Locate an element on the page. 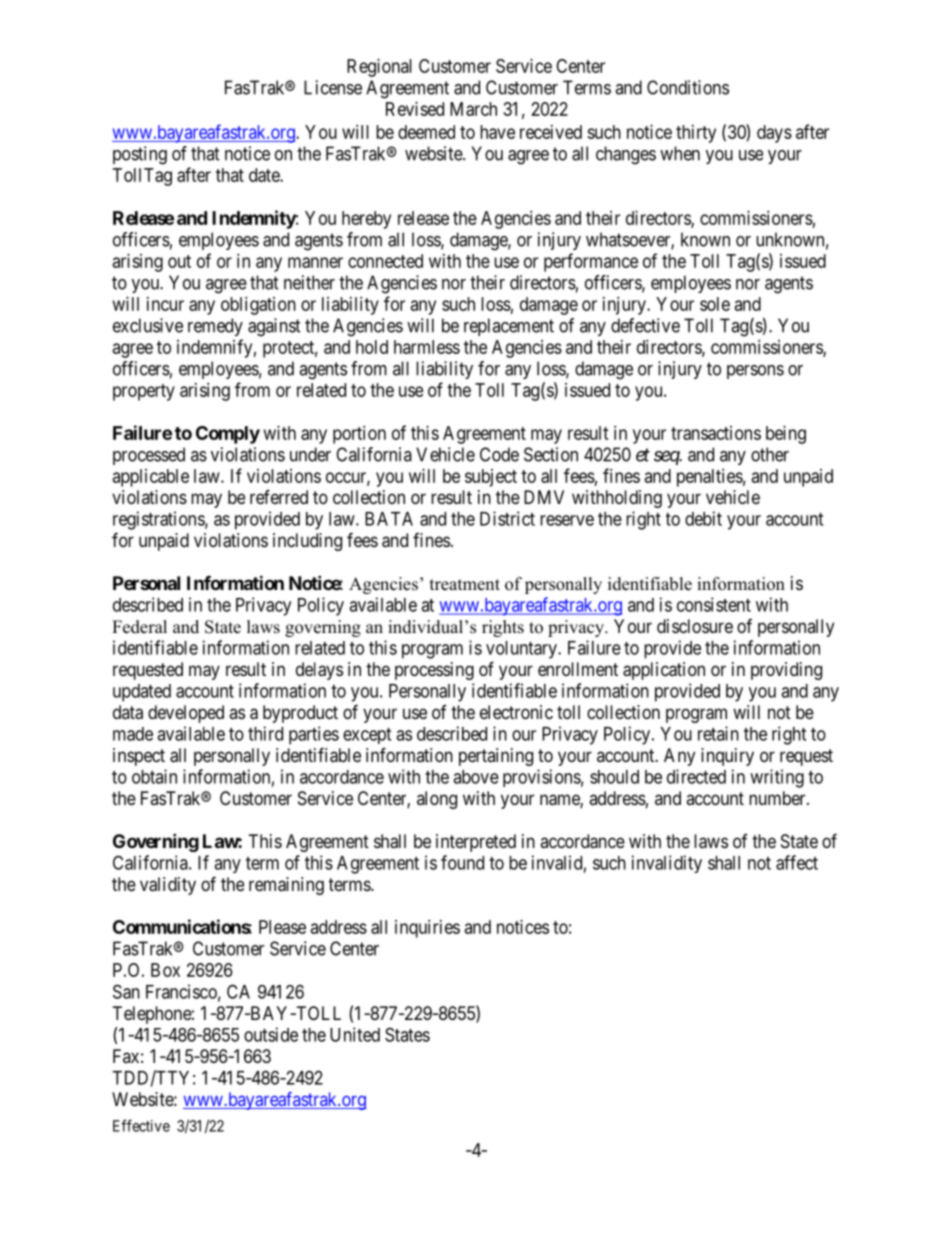  harmless is located at coordinates (427, 347).
